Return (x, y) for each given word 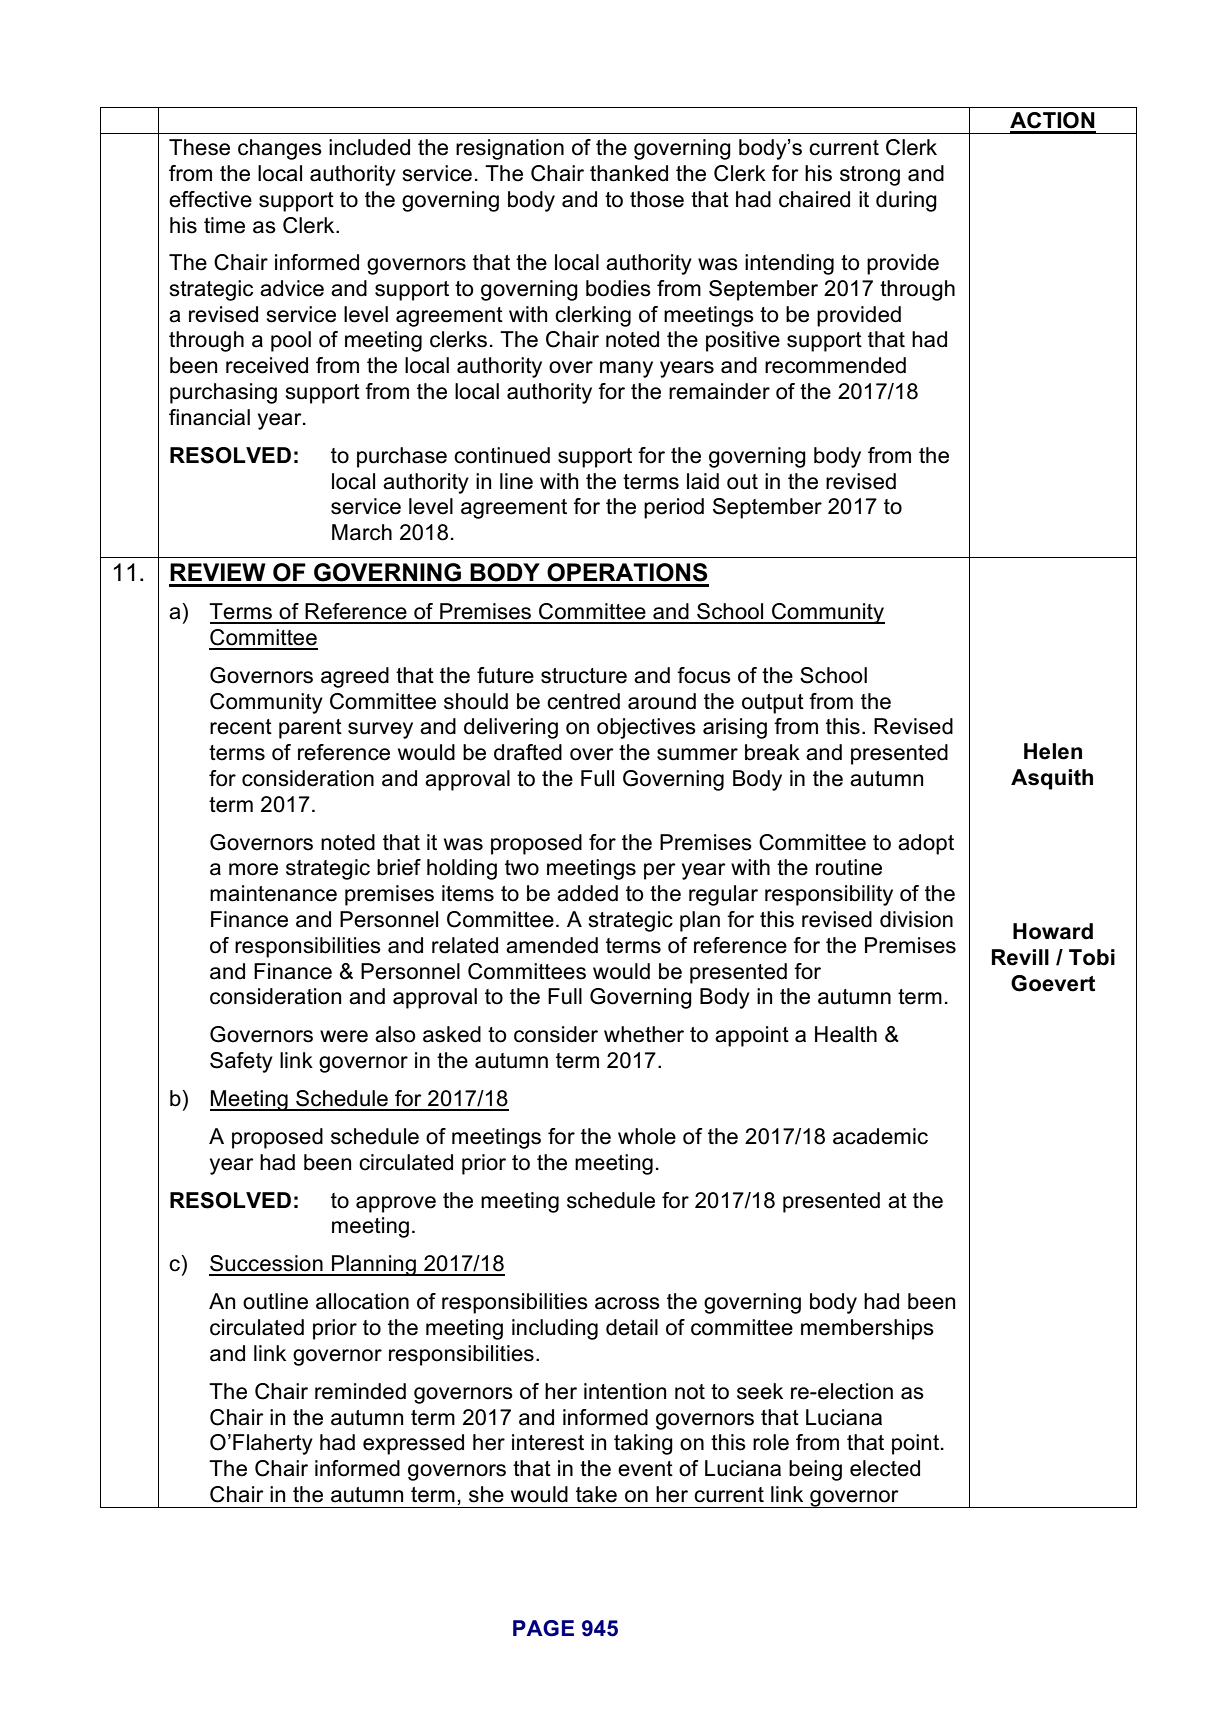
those (657, 199)
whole (647, 1136)
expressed (413, 1444)
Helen (1053, 751)
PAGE (543, 1628)
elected (885, 1468)
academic (880, 1136)
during (906, 201)
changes (280, 149)
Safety (241, 1062)
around (662, 701)
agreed (355, 677)
